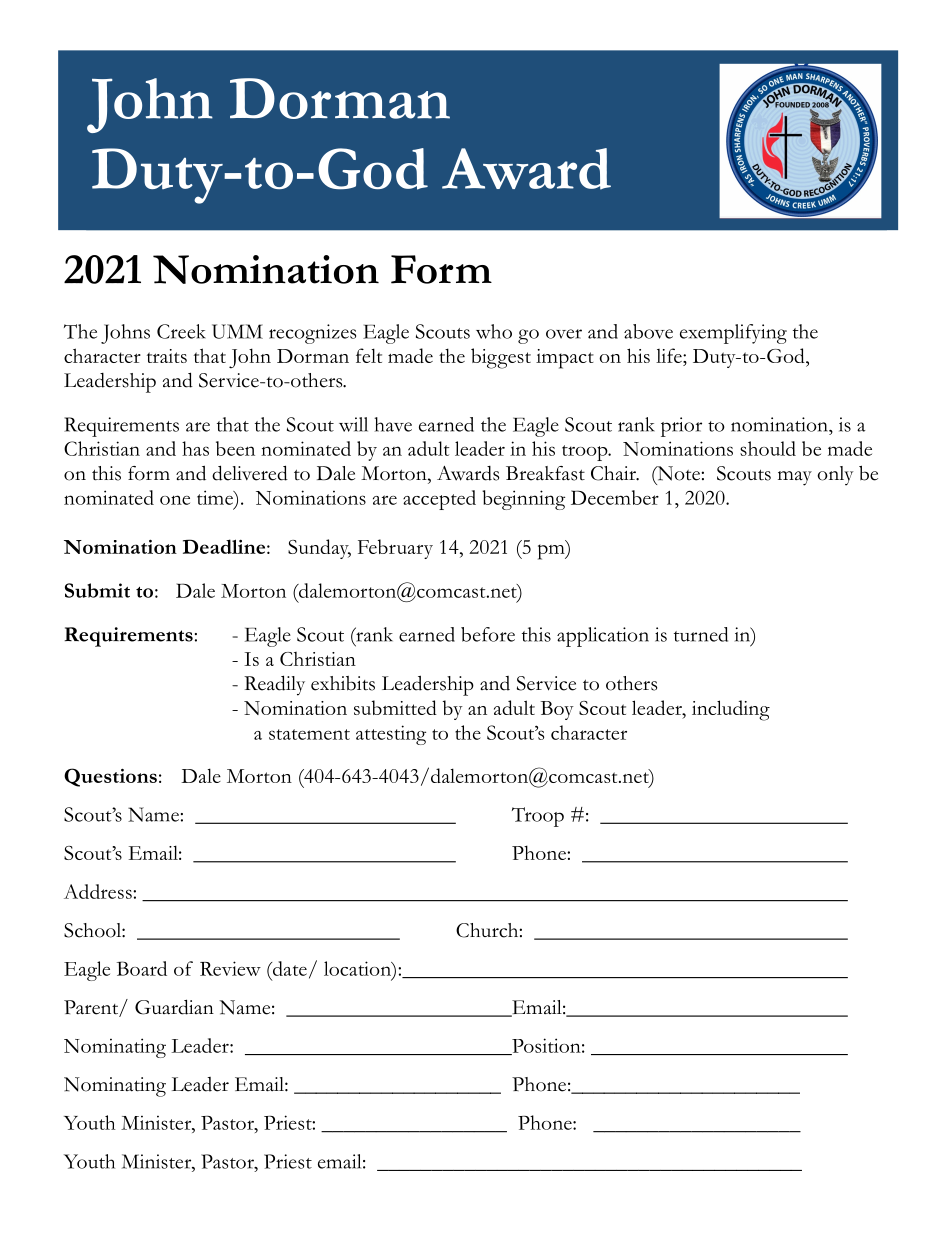 Image resolution: width=952 pixels, height=1233 pixels. I want to click on exemplifying, so click(733, 334).
